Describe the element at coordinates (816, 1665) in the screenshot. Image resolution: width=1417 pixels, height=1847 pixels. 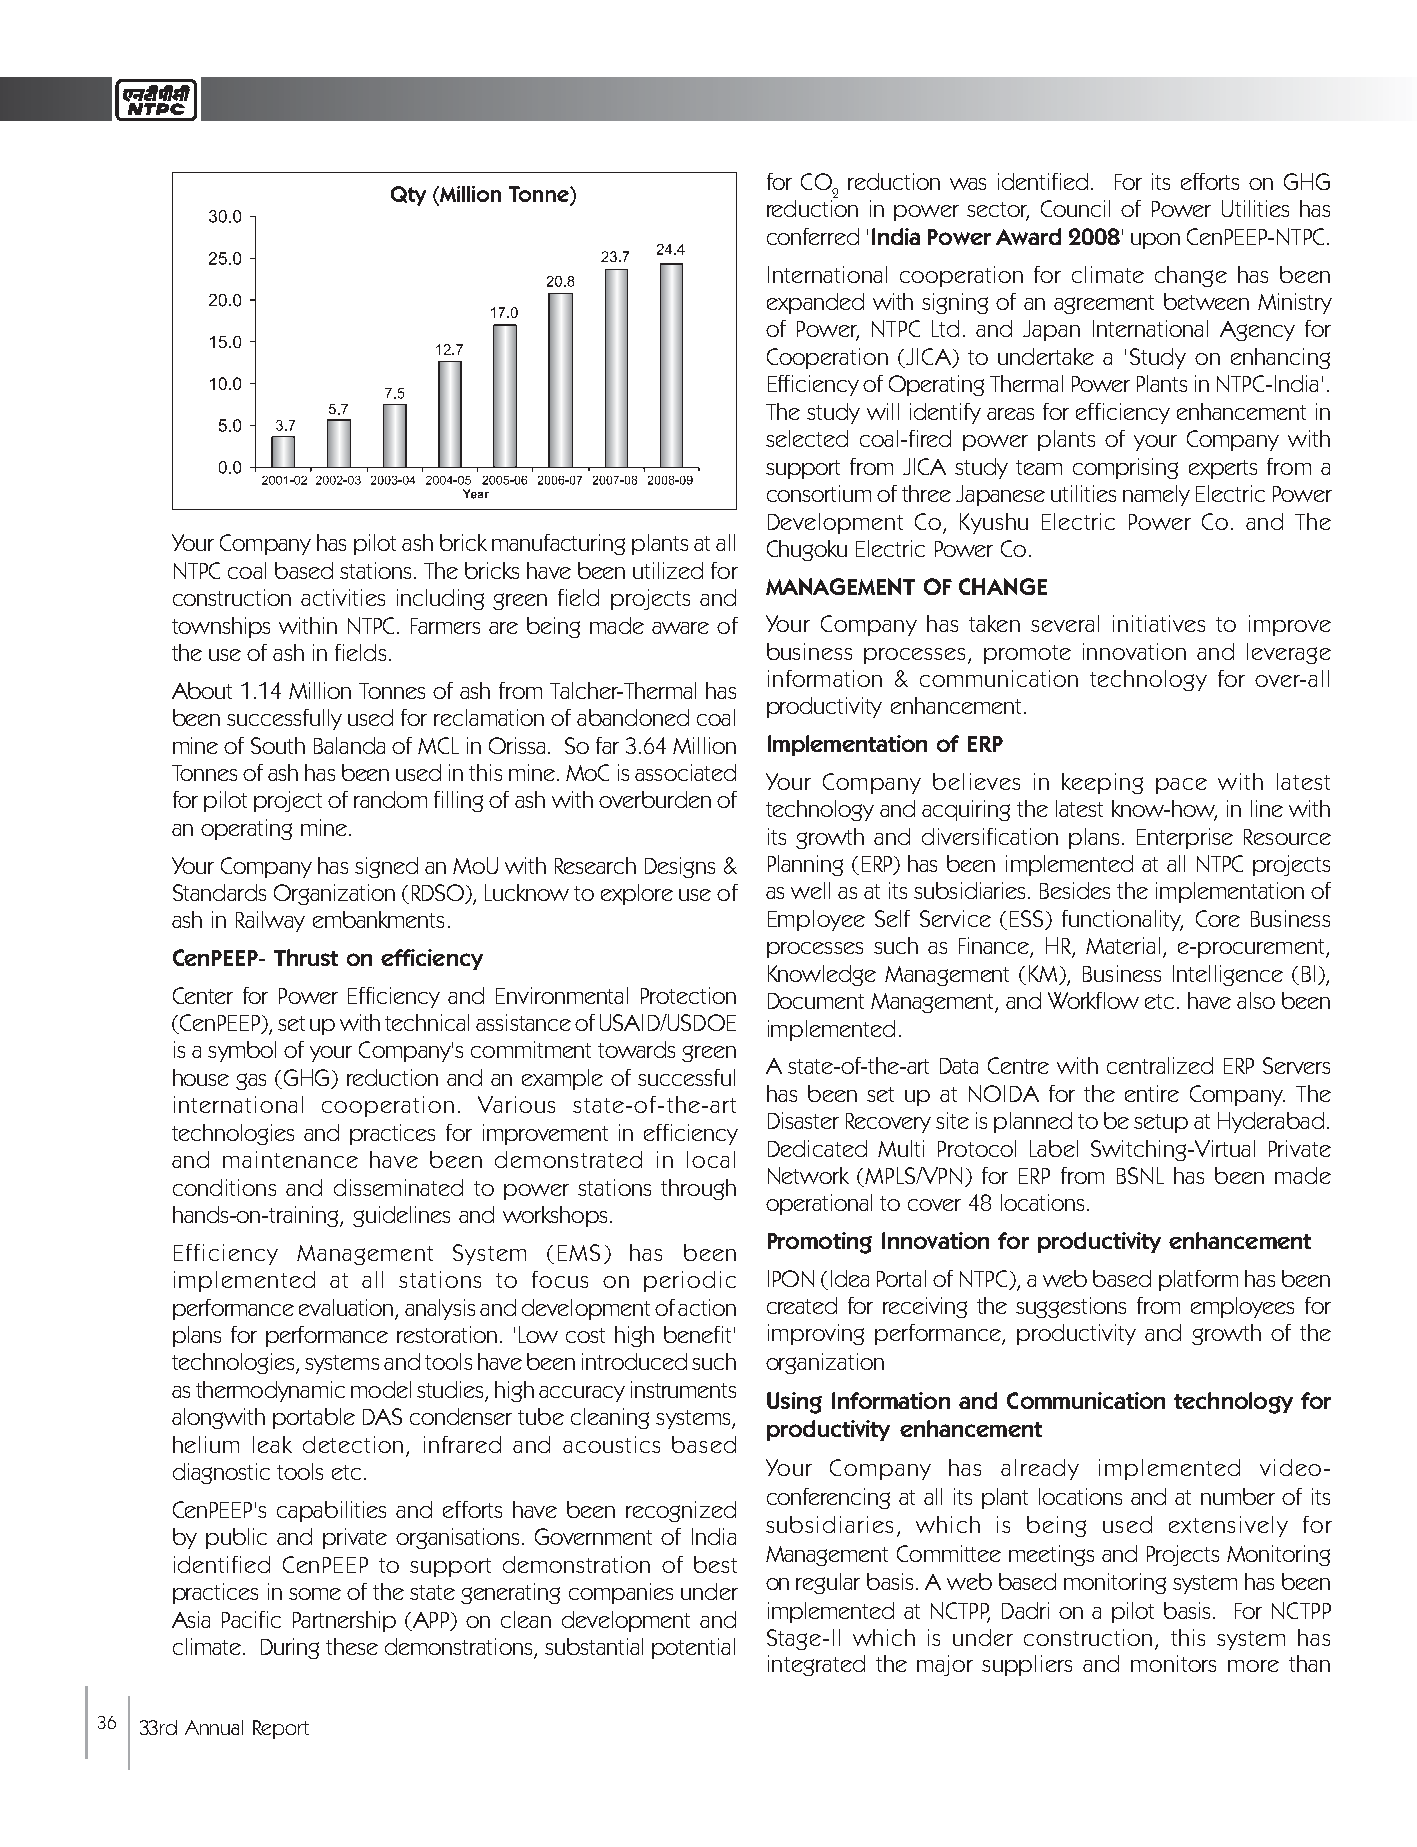
I see `integrated` at that location.
